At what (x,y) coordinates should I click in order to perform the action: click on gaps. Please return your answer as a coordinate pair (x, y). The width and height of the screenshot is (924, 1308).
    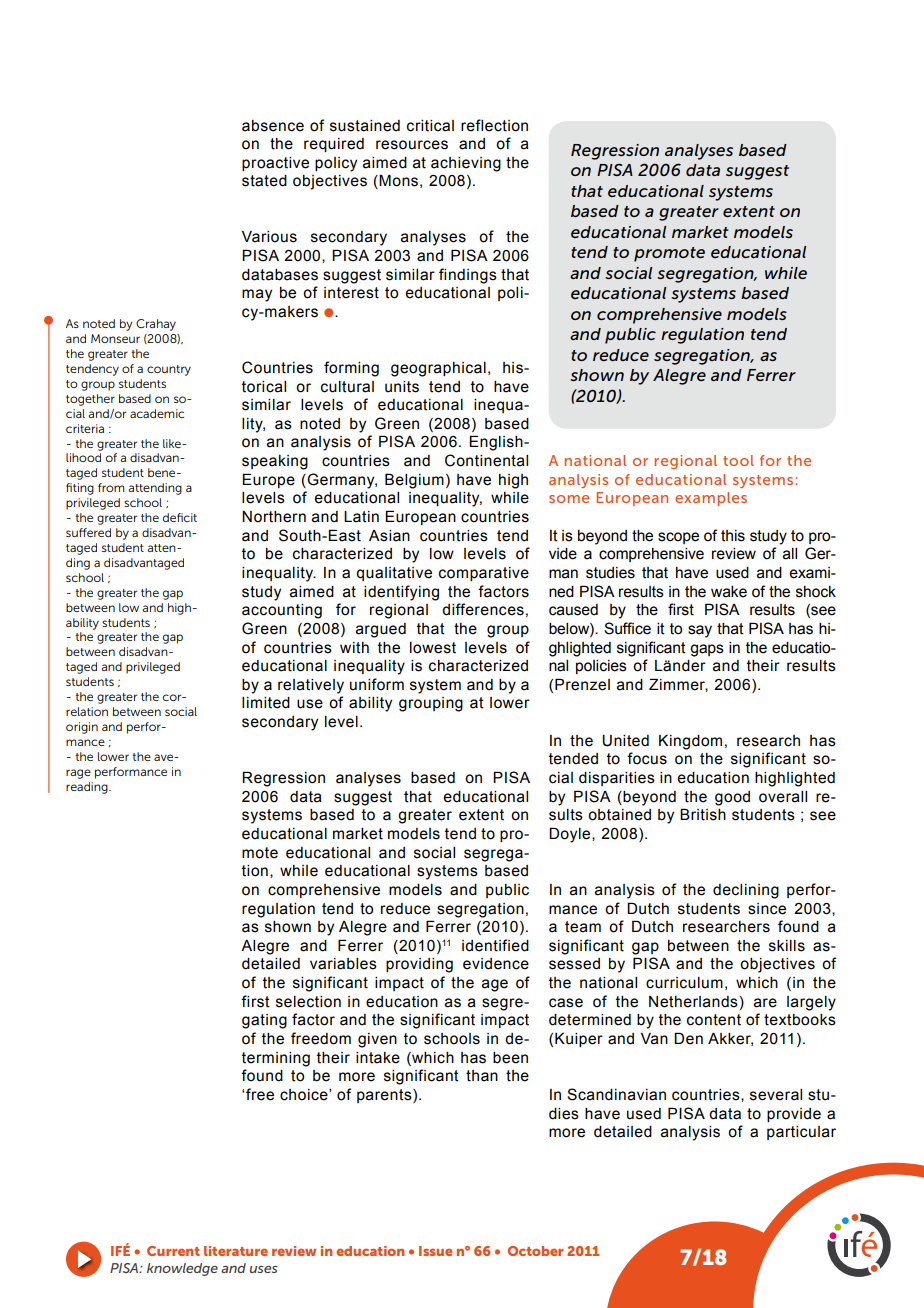
    Looking at the image, I should click on (707, 650).
